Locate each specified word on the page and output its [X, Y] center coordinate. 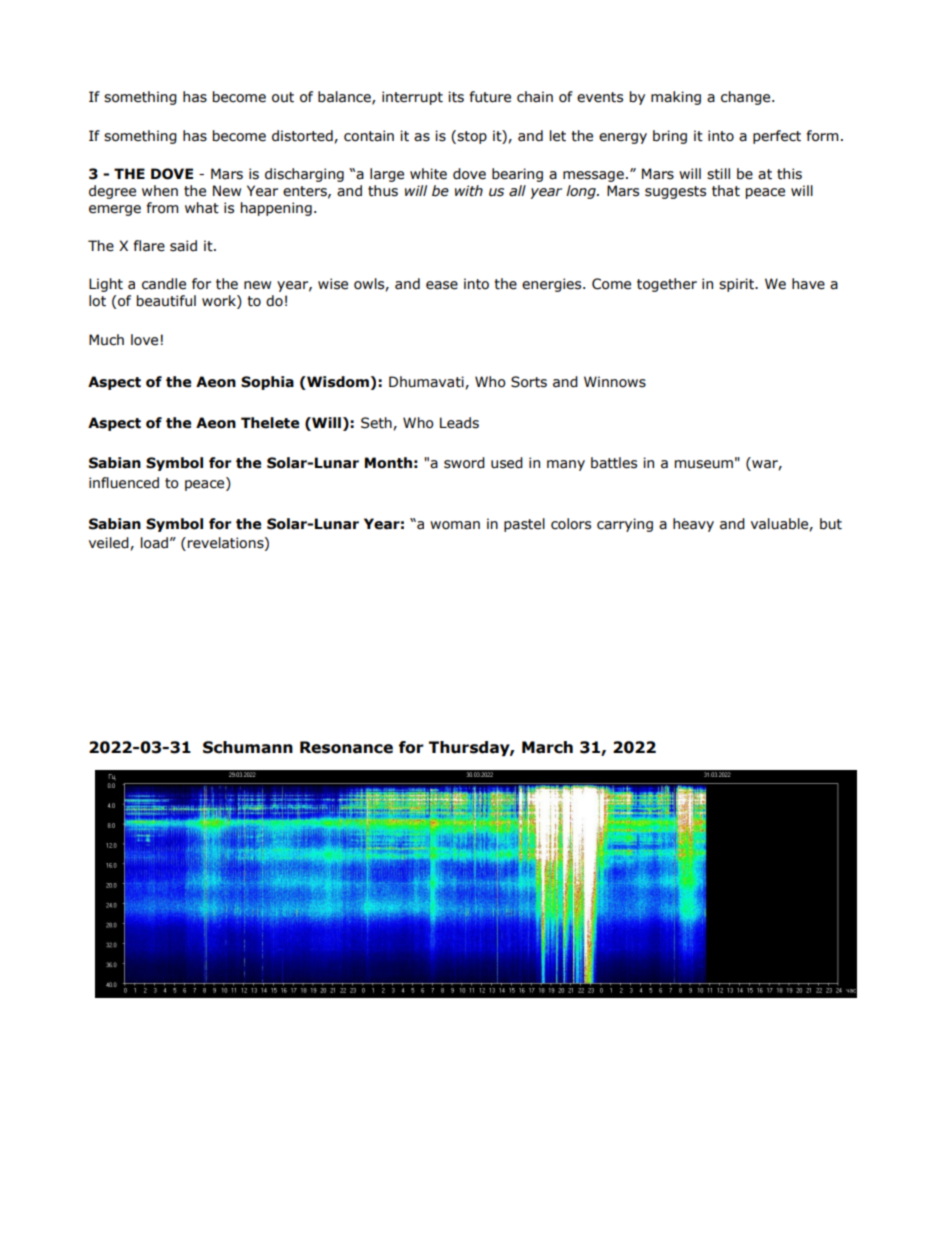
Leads [459, 423]
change [747, 98]
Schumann [248, 747]
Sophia [267, 383]
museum [704, 464]
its [456, 97]
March [547, 747]
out [283, 97]
